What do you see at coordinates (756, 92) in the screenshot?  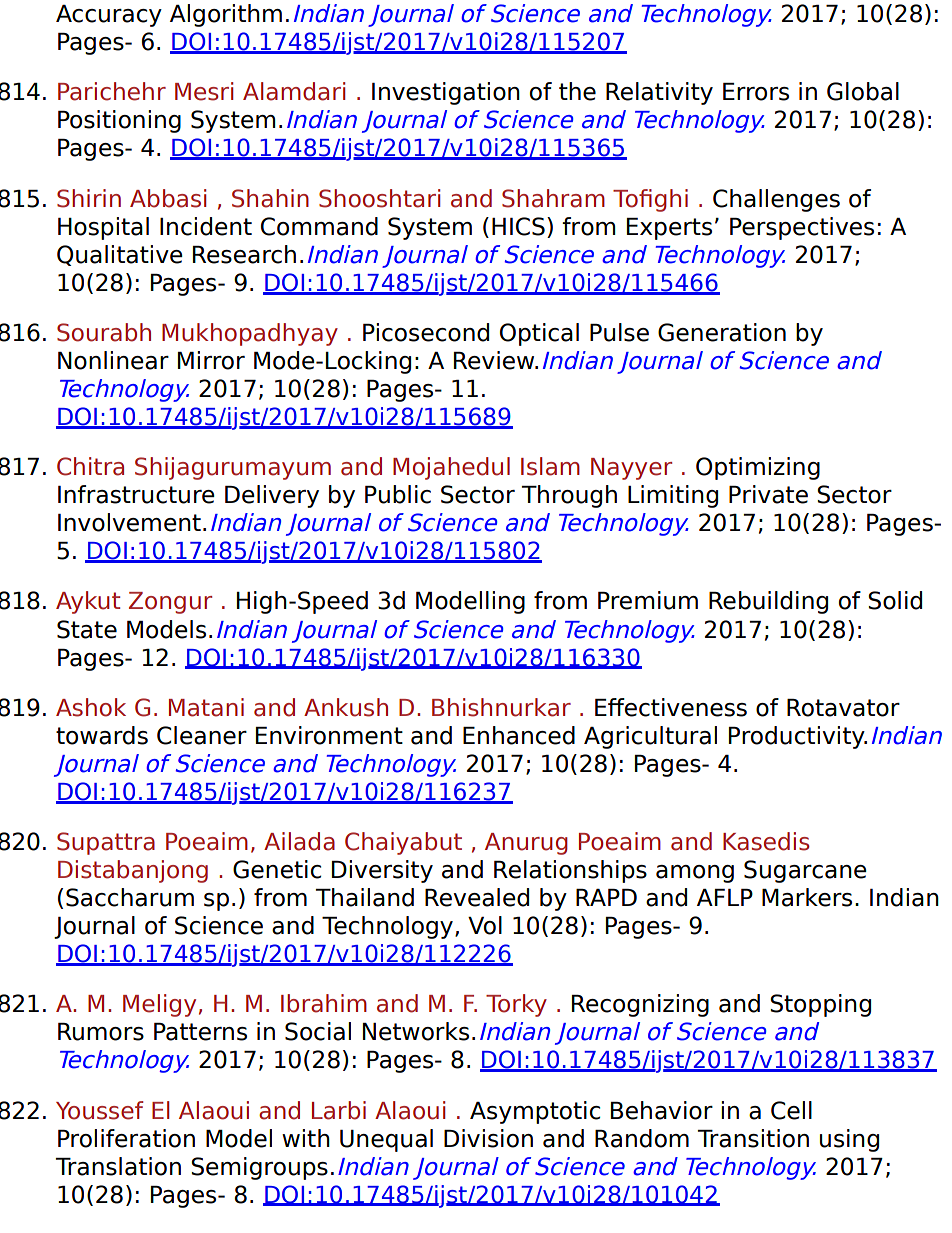 I see `Errors` at bounding box center [756, 92].
